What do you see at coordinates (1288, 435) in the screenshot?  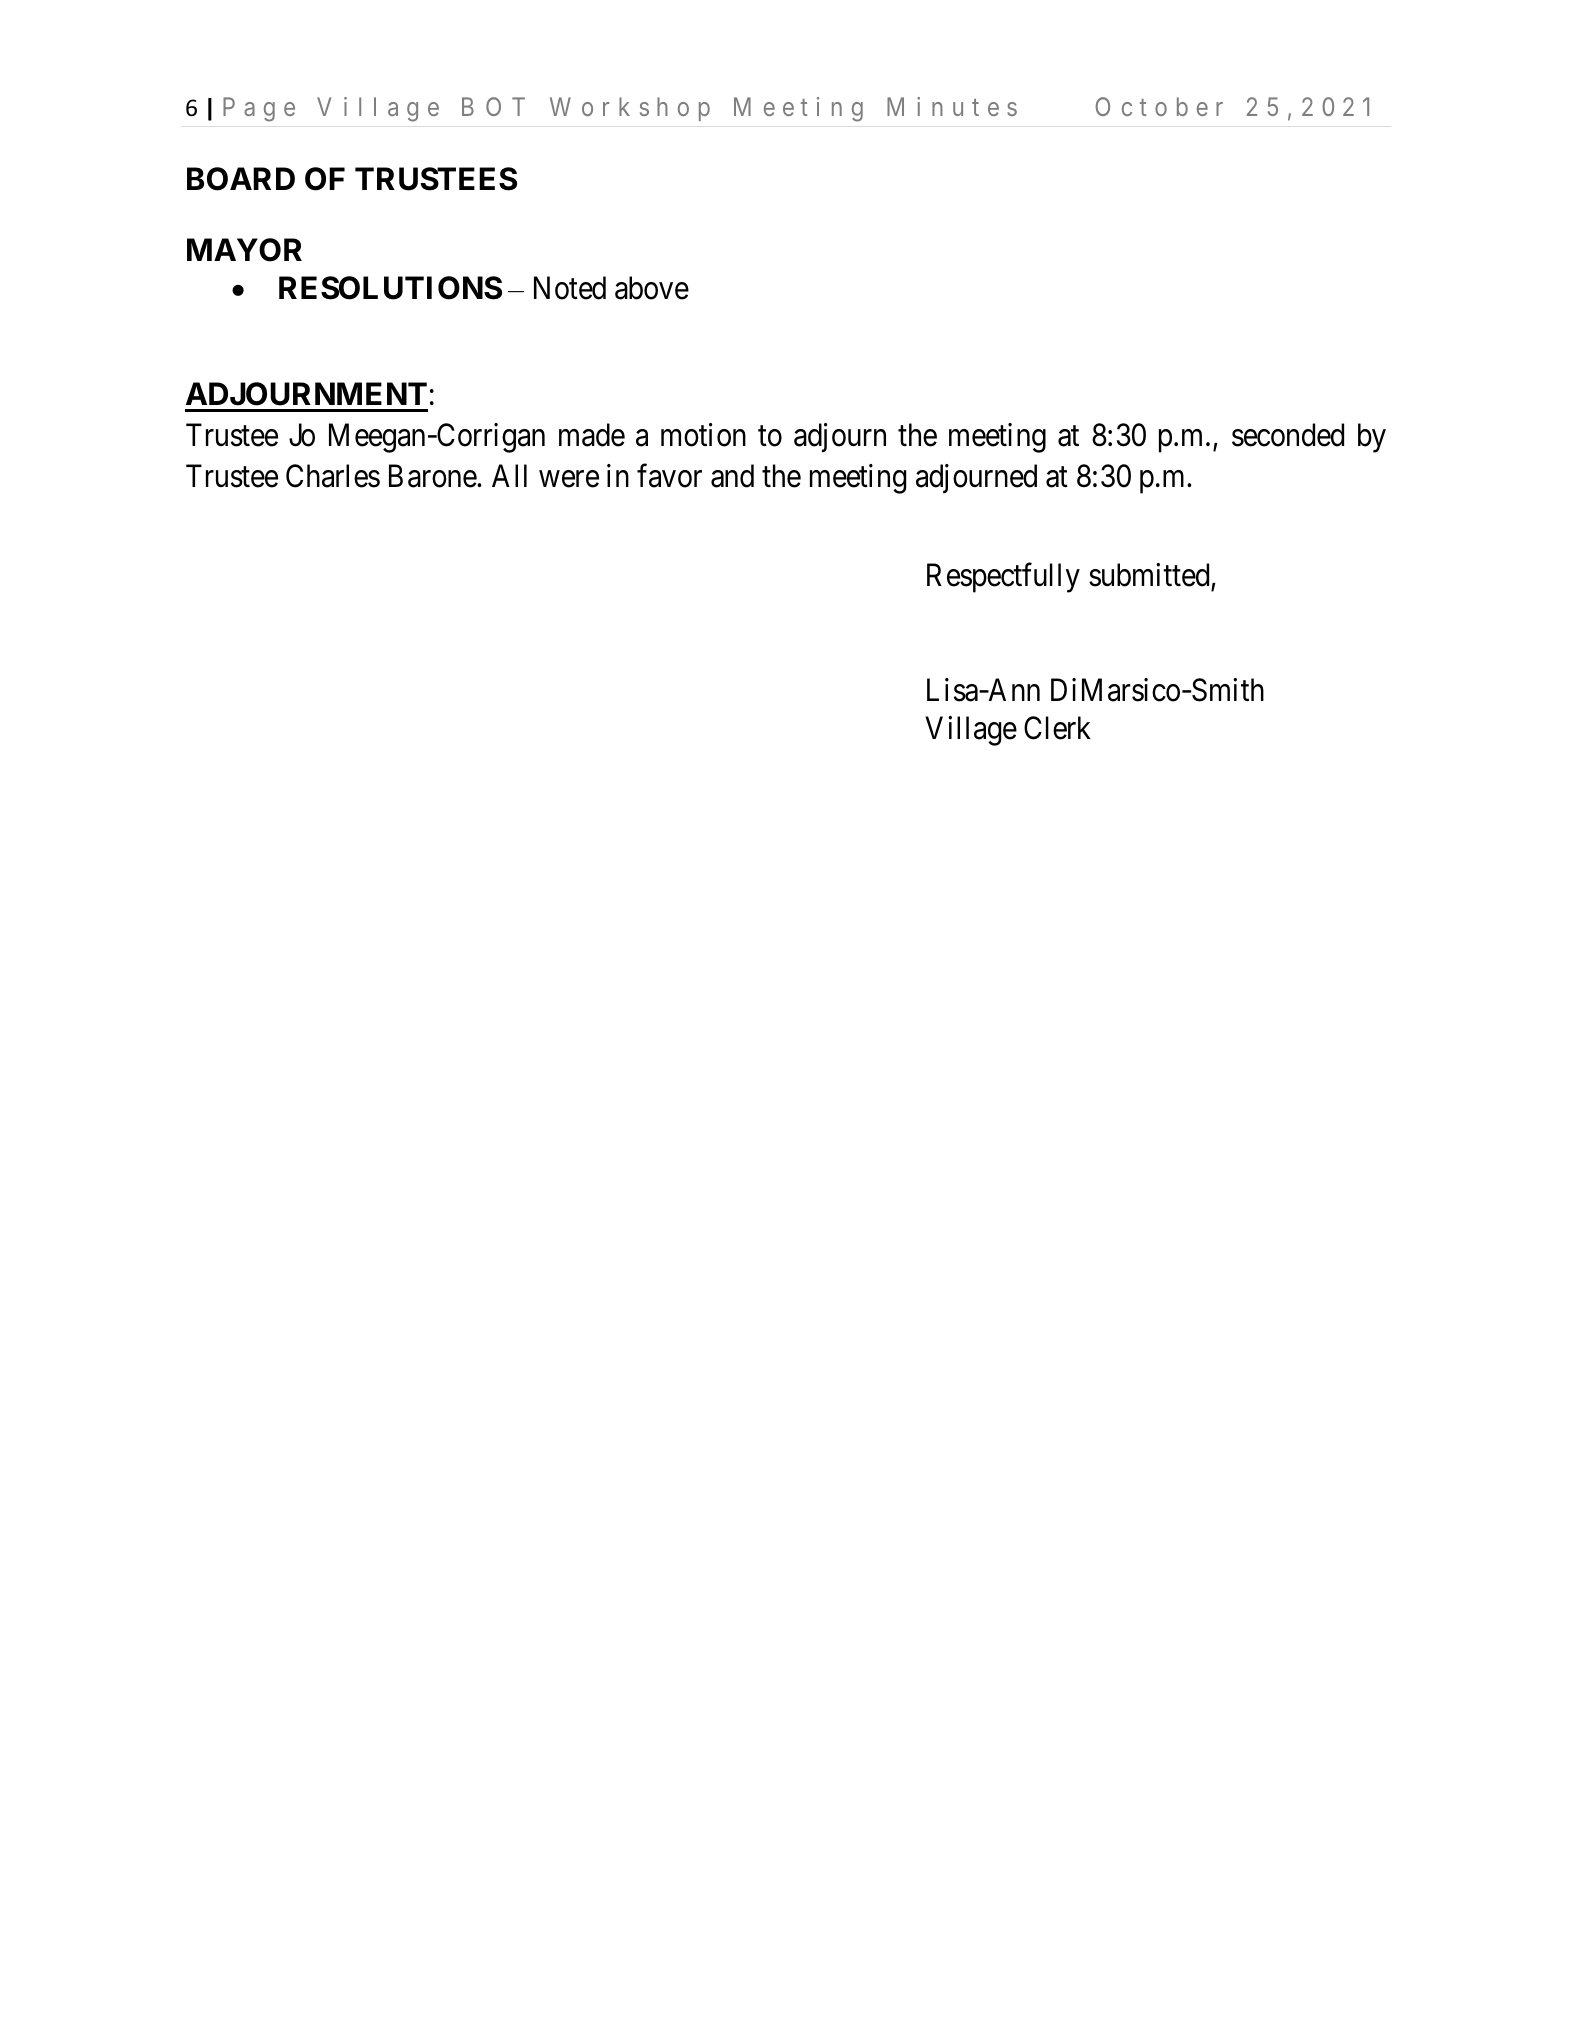 I see `seconded` at bounding box center [1288, 435].
